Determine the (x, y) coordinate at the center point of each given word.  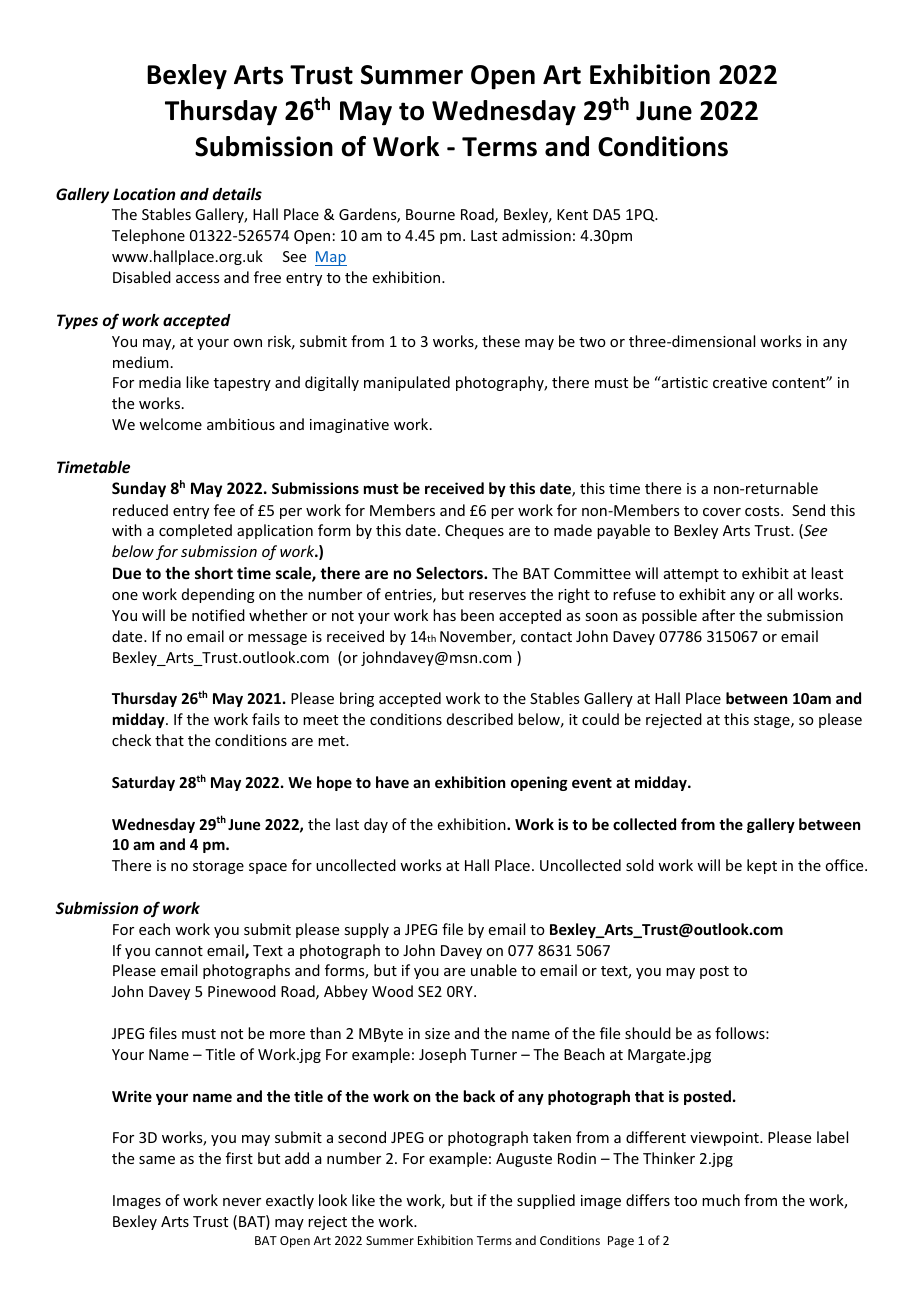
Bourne (430, 214)
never (242, 1202)
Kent (572, 214)
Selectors (450, 573)
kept (762, 866)
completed (195, 531)
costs (763, 511)
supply (366, 930)
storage (218, 867)
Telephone (148, 236)
